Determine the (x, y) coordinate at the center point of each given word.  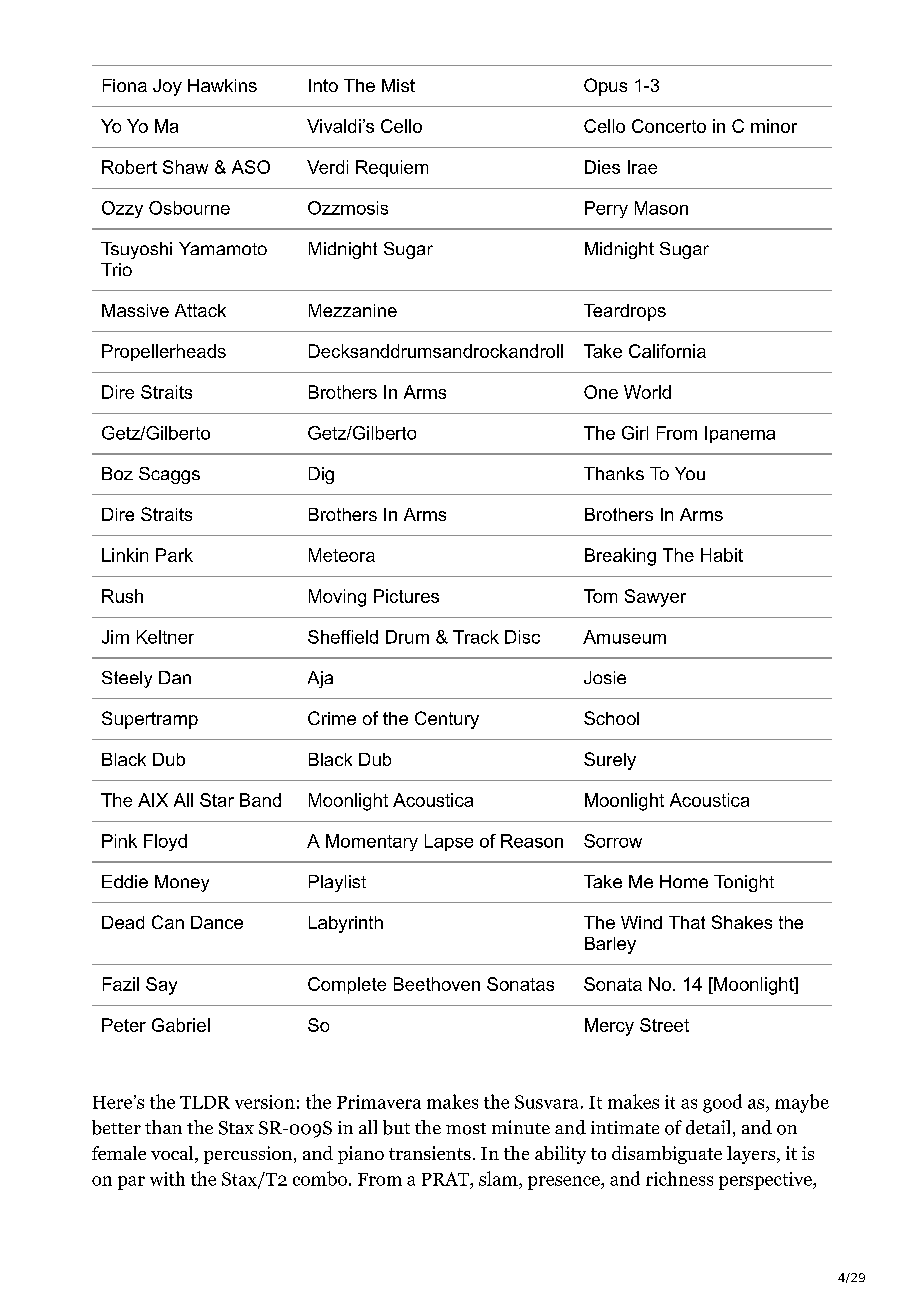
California (667, 351)
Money (182, 883)
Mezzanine (353, 310)
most (466, 1129)
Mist (398, 85)
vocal (173, 1154)
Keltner (165, 637)
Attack (200, 310)
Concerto (669, 126)
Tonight (744, 883)
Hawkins (222, 85)
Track (476, 637)
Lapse (449, 842)
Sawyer (655, 598)
